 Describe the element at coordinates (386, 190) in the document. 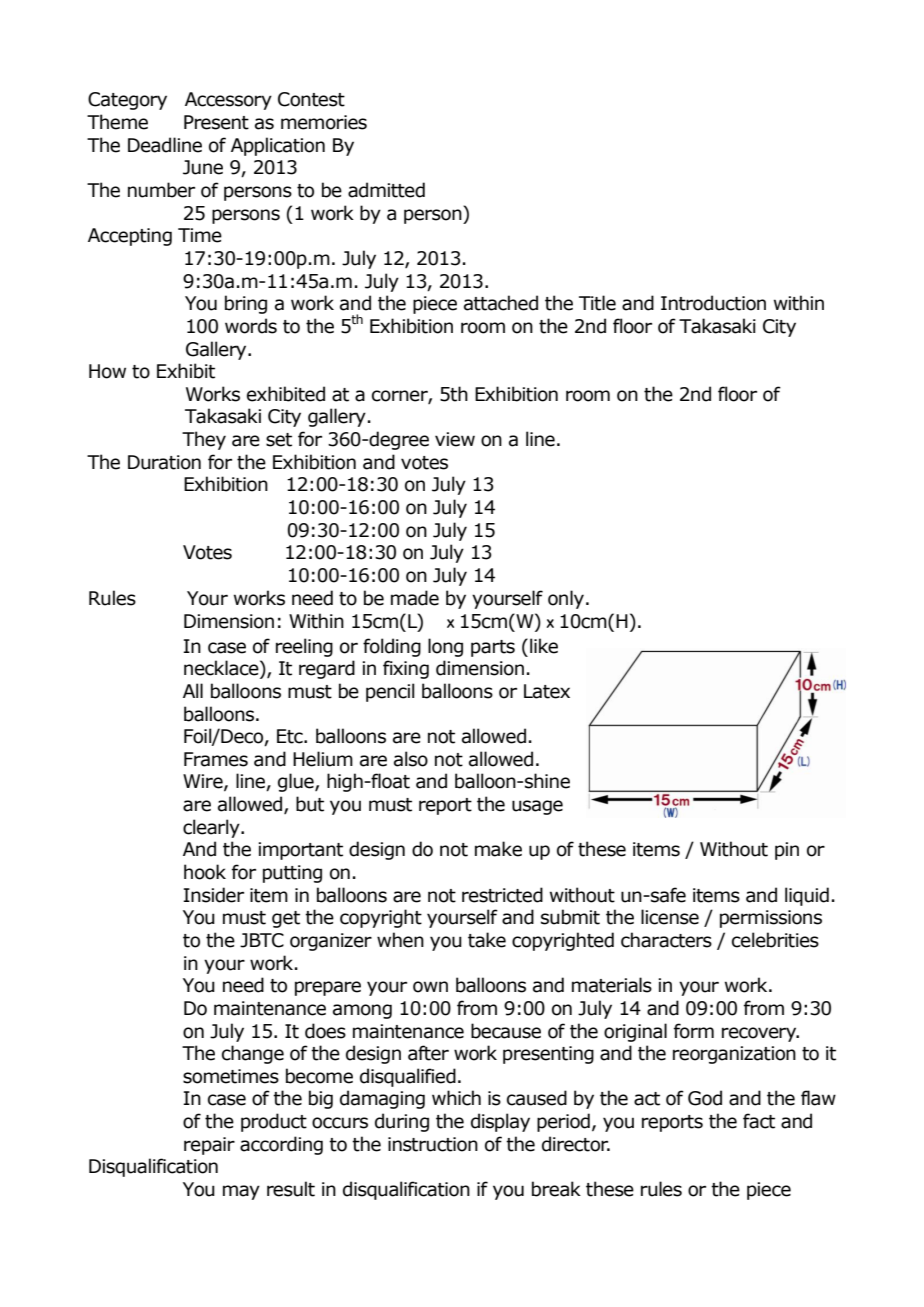

I see `admitted` at that location.
